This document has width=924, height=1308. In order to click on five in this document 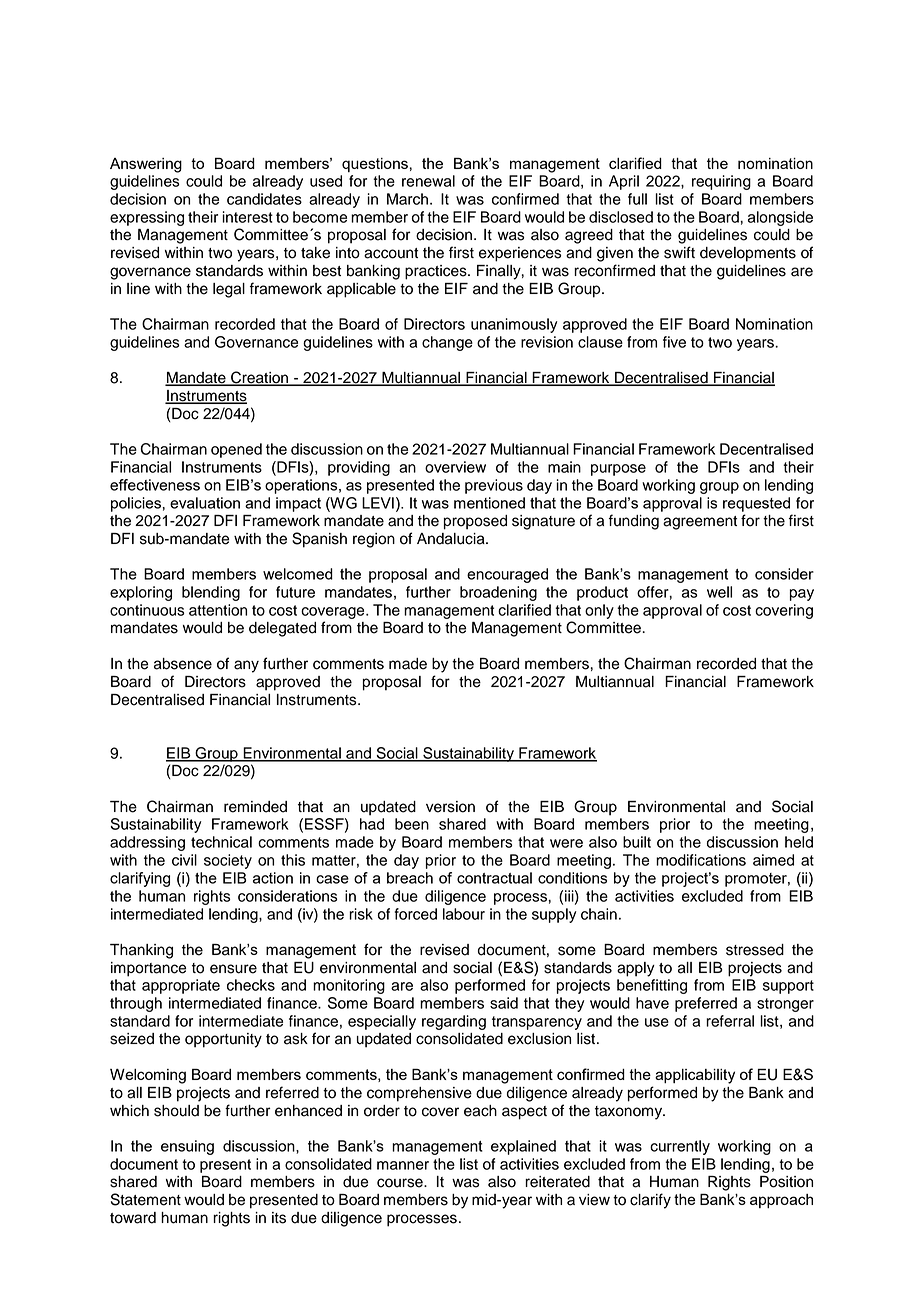, I will do `click(674, 342)`.
